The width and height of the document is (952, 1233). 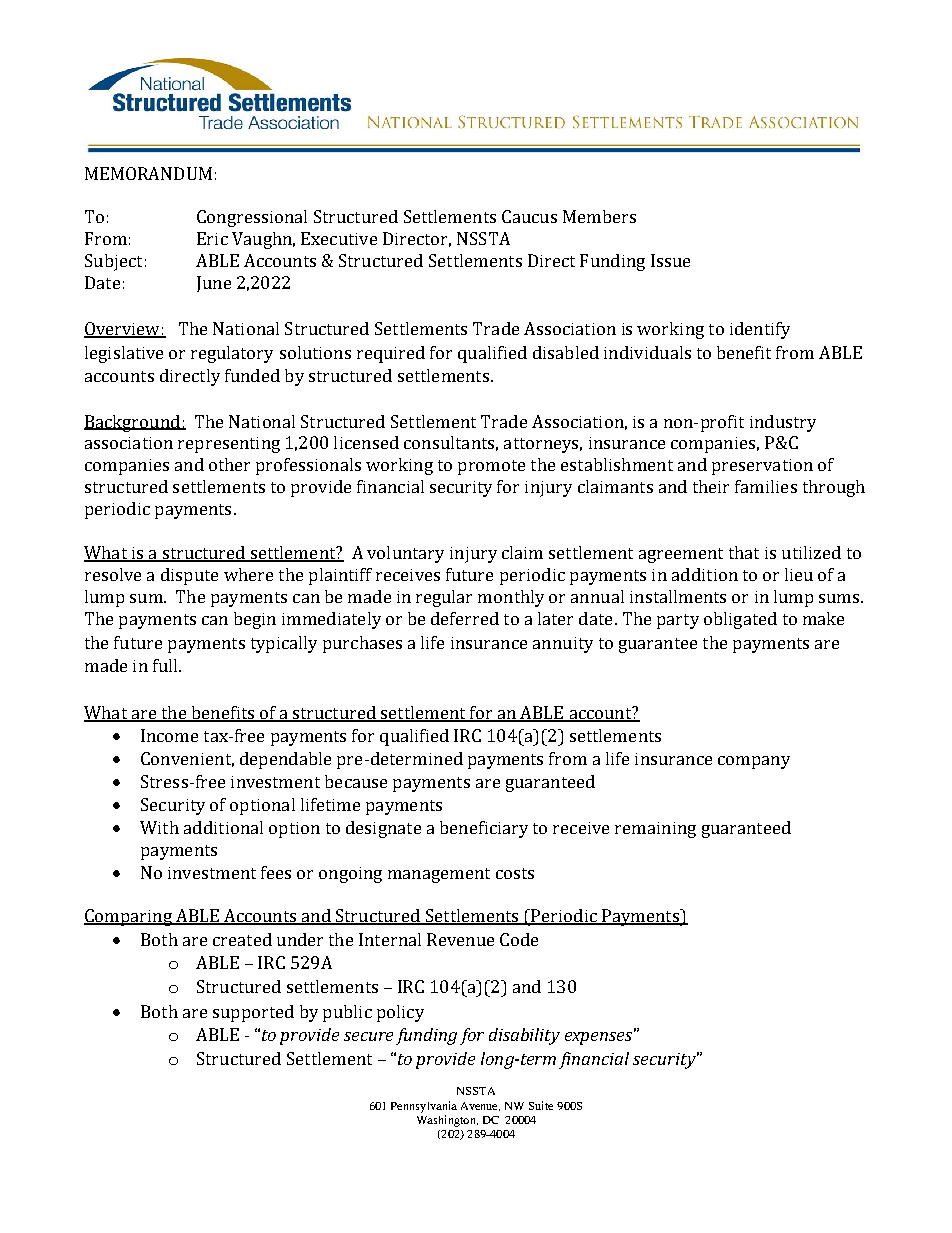 I want to click on deferred, so click(x=465, y=618).
